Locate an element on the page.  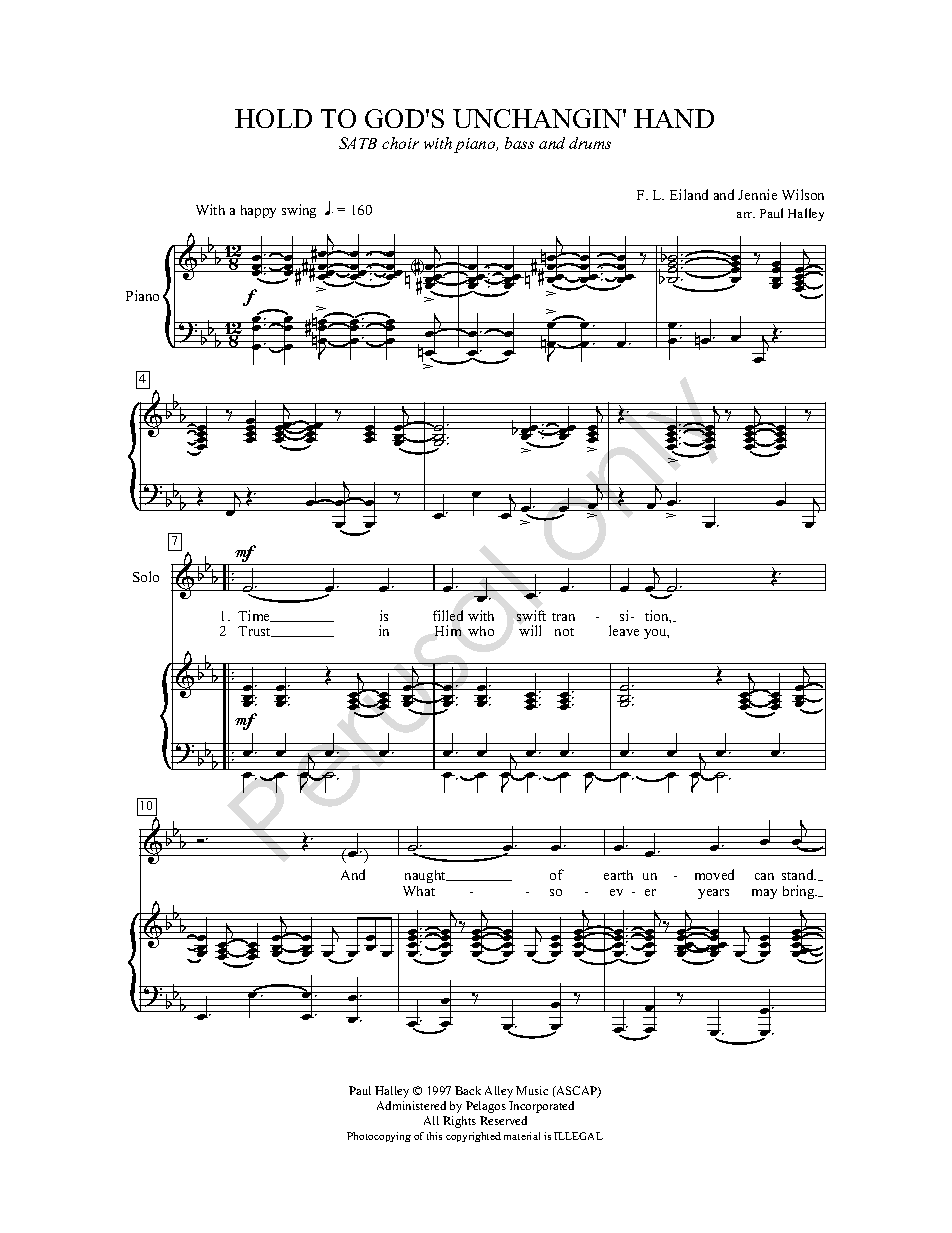
HAND is located at coordinates (674, 118).
